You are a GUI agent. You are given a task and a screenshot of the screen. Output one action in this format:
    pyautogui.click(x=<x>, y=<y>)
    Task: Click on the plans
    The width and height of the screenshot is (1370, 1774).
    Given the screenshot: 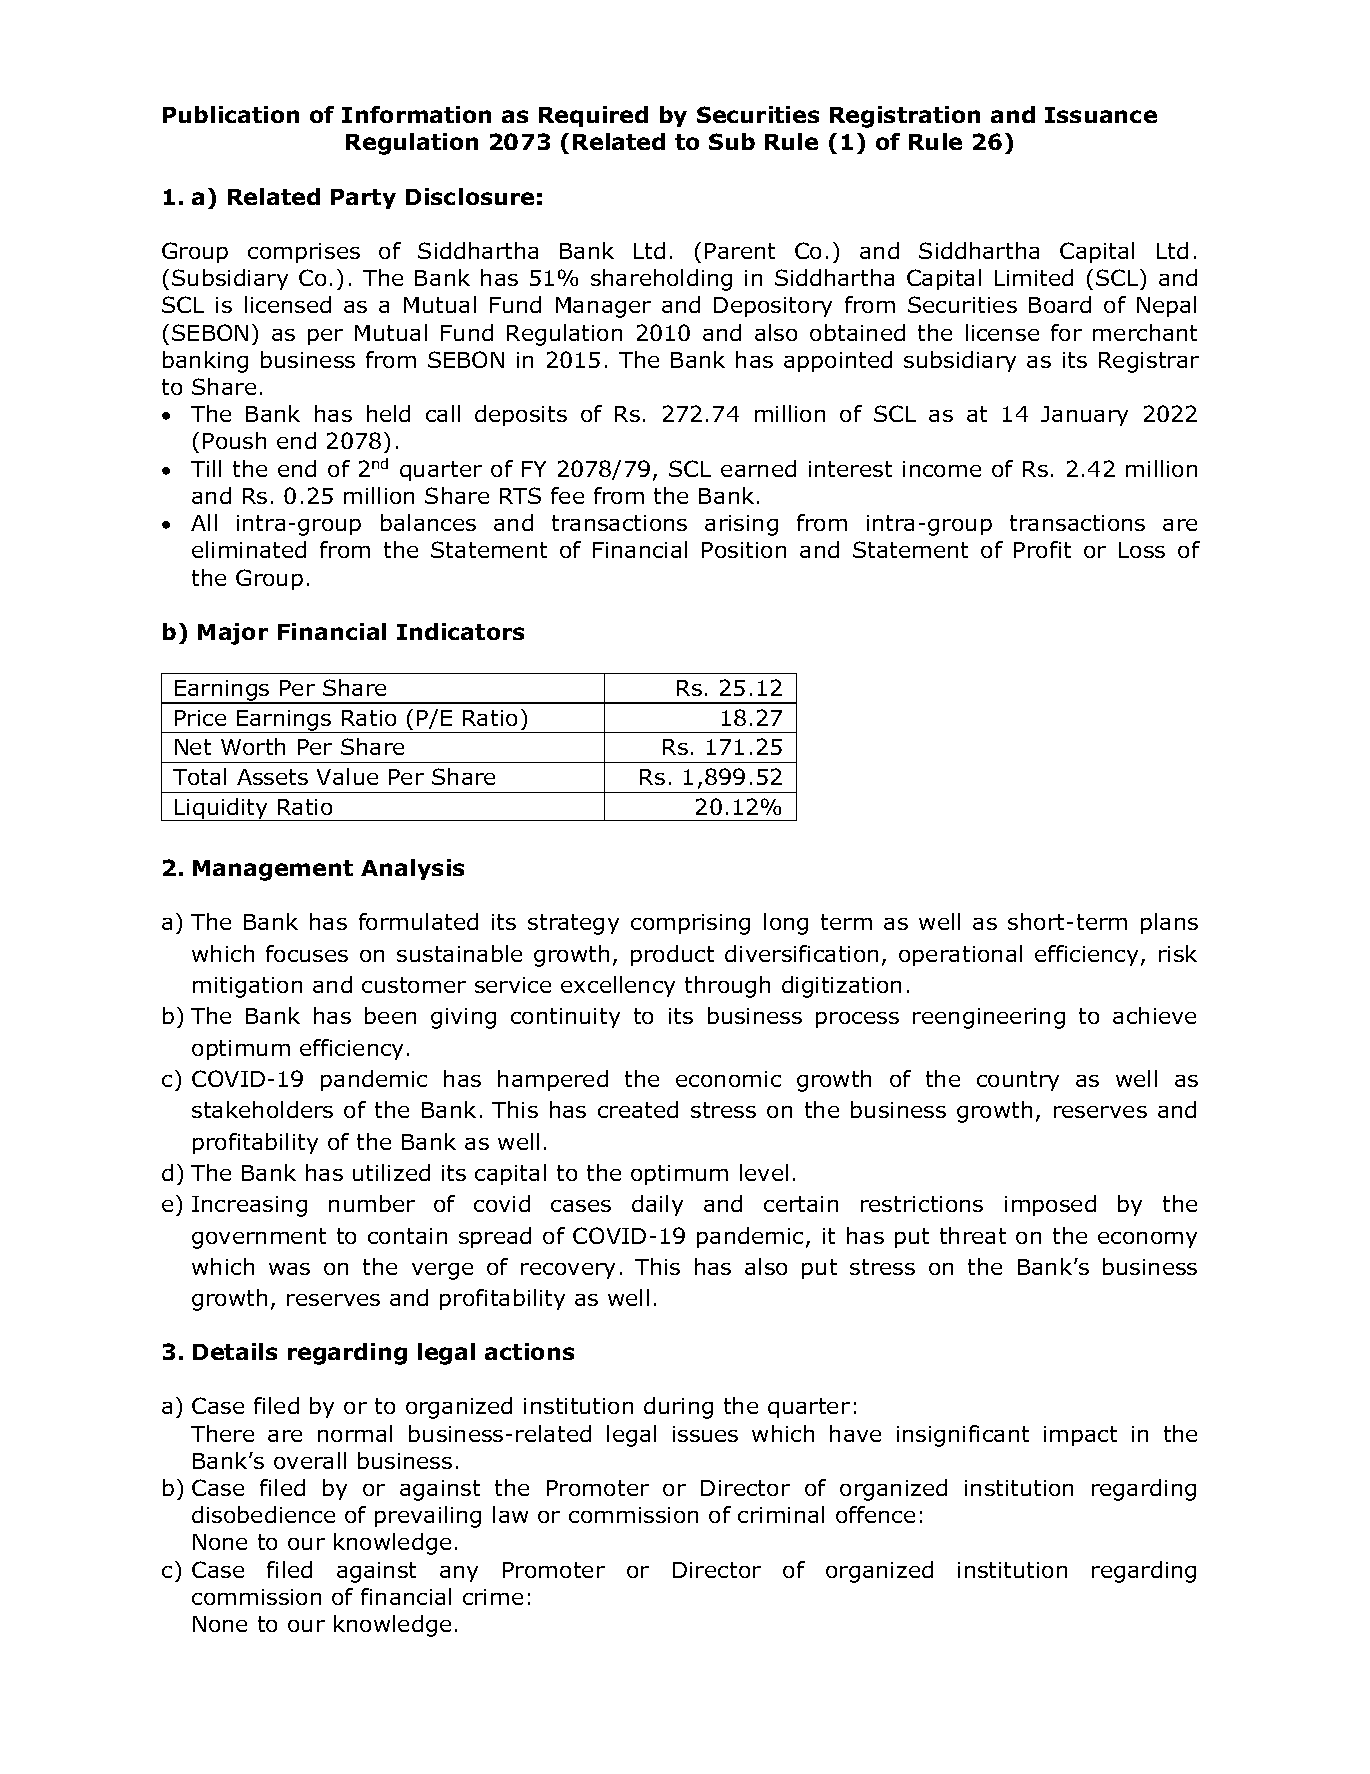 What is the action you would take?
    pyautogui.click(x=1169, y=923)
